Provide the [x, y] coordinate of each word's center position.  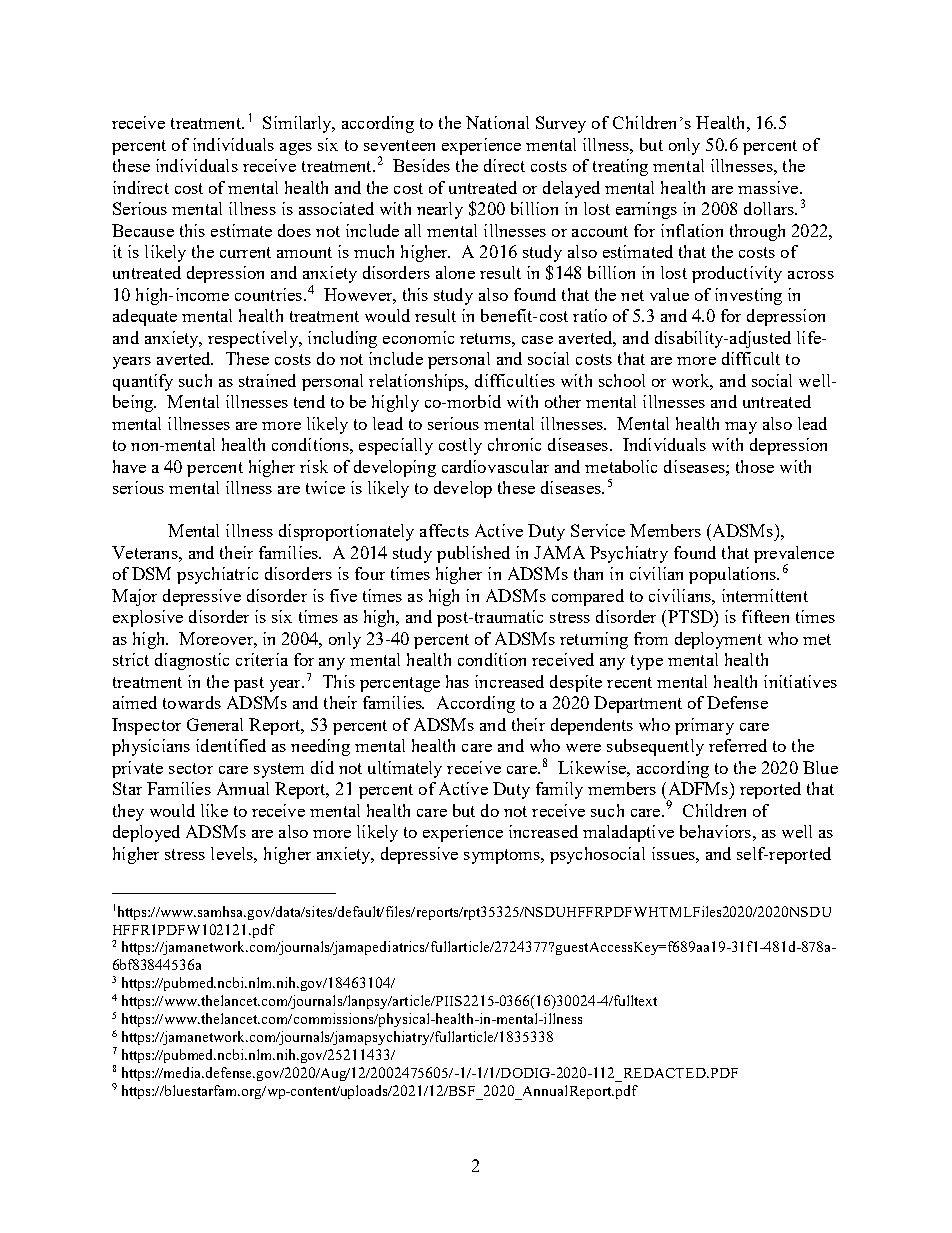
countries [268, 294]
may [741, 428]
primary [704, 726]
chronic [514, 444]
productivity [737, 274]
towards [192, 702]
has [457, 681]
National [497, 122]
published [473, 554]
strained [267, 380]
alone [455, 272]
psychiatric [217, 575]
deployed [146, 833]
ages [296, 149]
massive [769, 187]
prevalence [794, 555]
